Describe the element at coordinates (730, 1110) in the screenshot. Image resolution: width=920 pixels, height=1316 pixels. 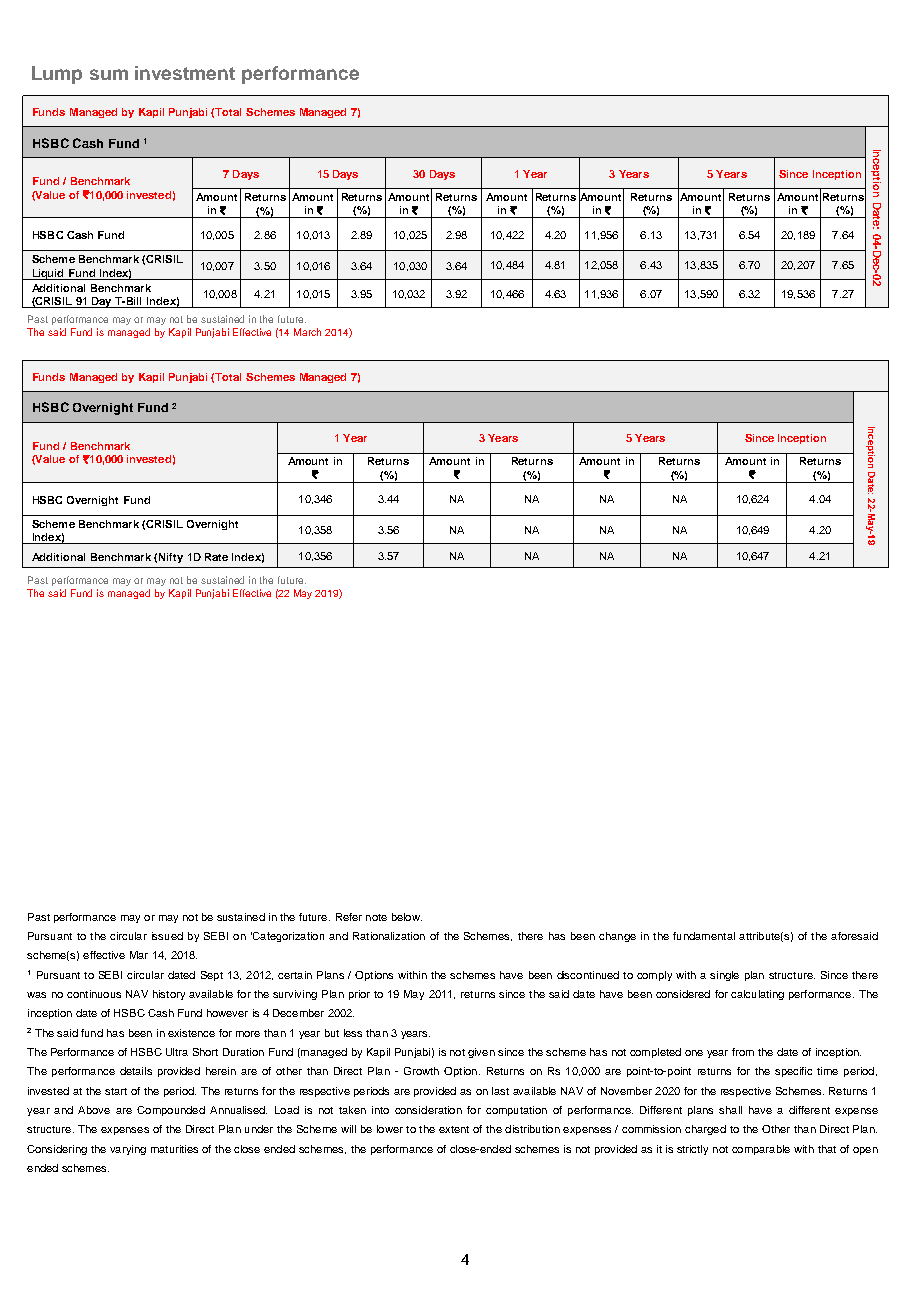
I see `shall` at that location.
